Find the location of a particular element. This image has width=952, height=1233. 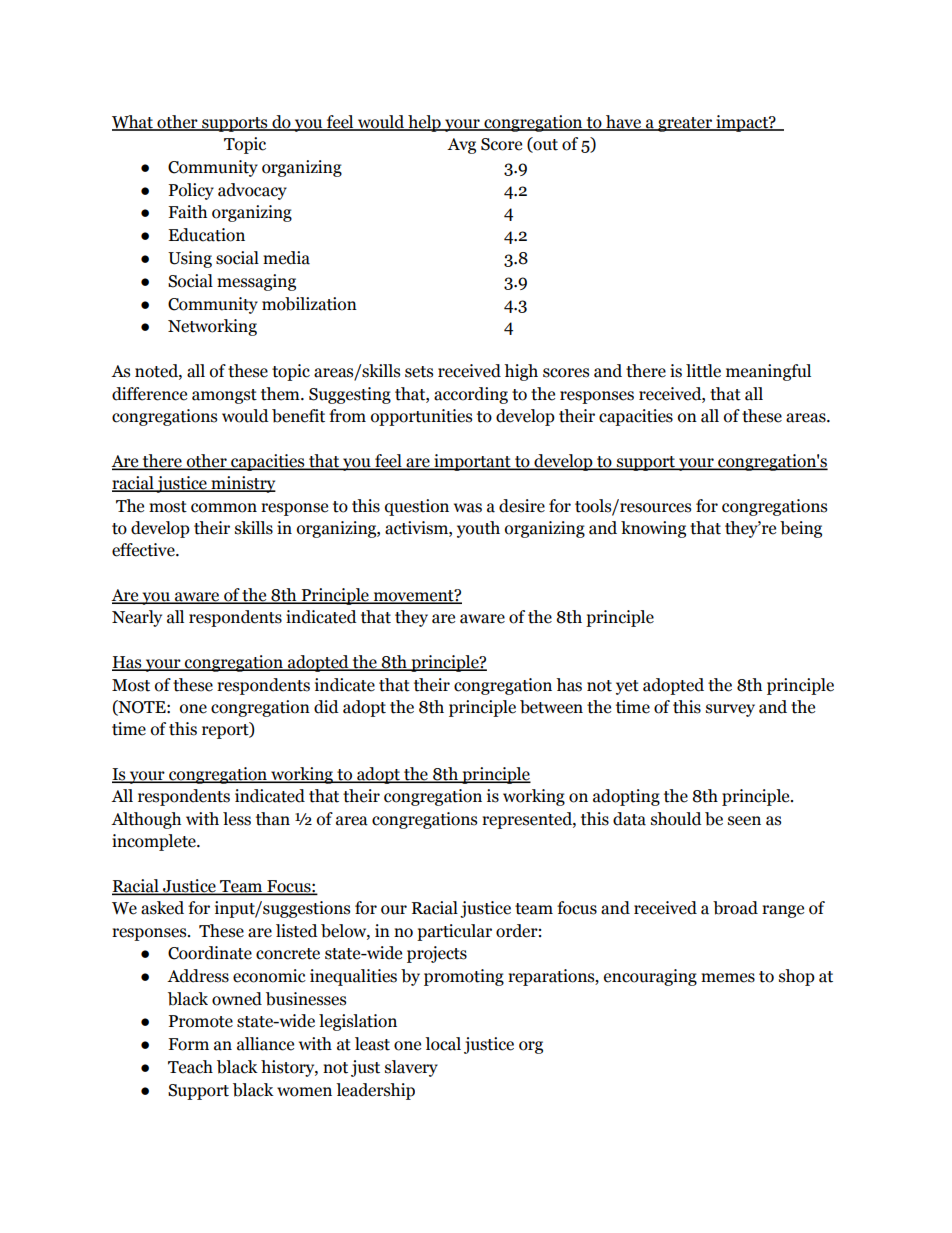

knowing is located at coordinates (653, 529).
